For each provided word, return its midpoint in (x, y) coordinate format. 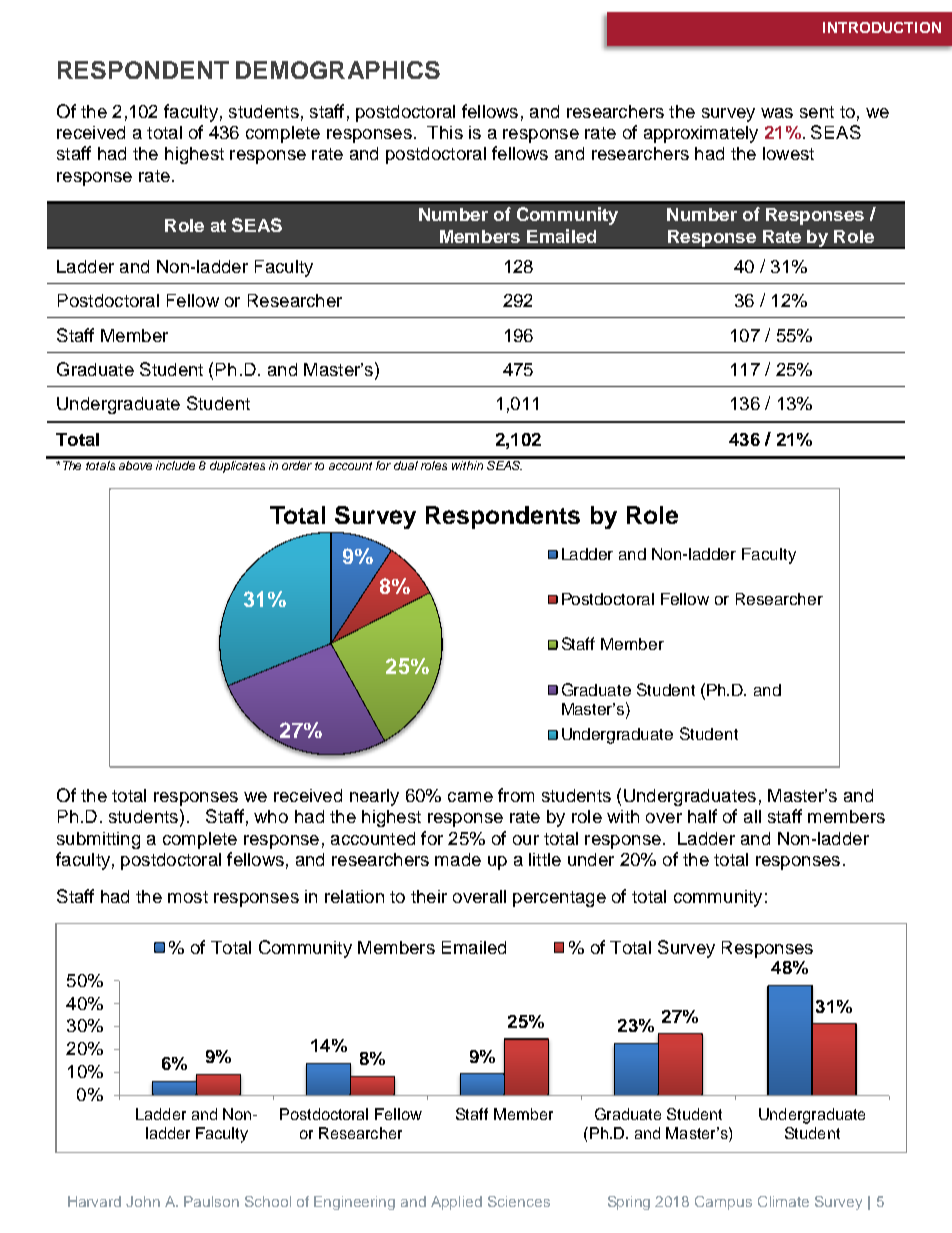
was (777, 113)
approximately (701, 134)
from (516, 795)
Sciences (519, 1201)
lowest (788, 153)
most (188, 897)
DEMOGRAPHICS (338, 70)
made (458, 859)
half (702, 816)
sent (817, 112)
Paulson (211, 1201)
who (271, 816)
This (445, 132)
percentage (559, 899)
